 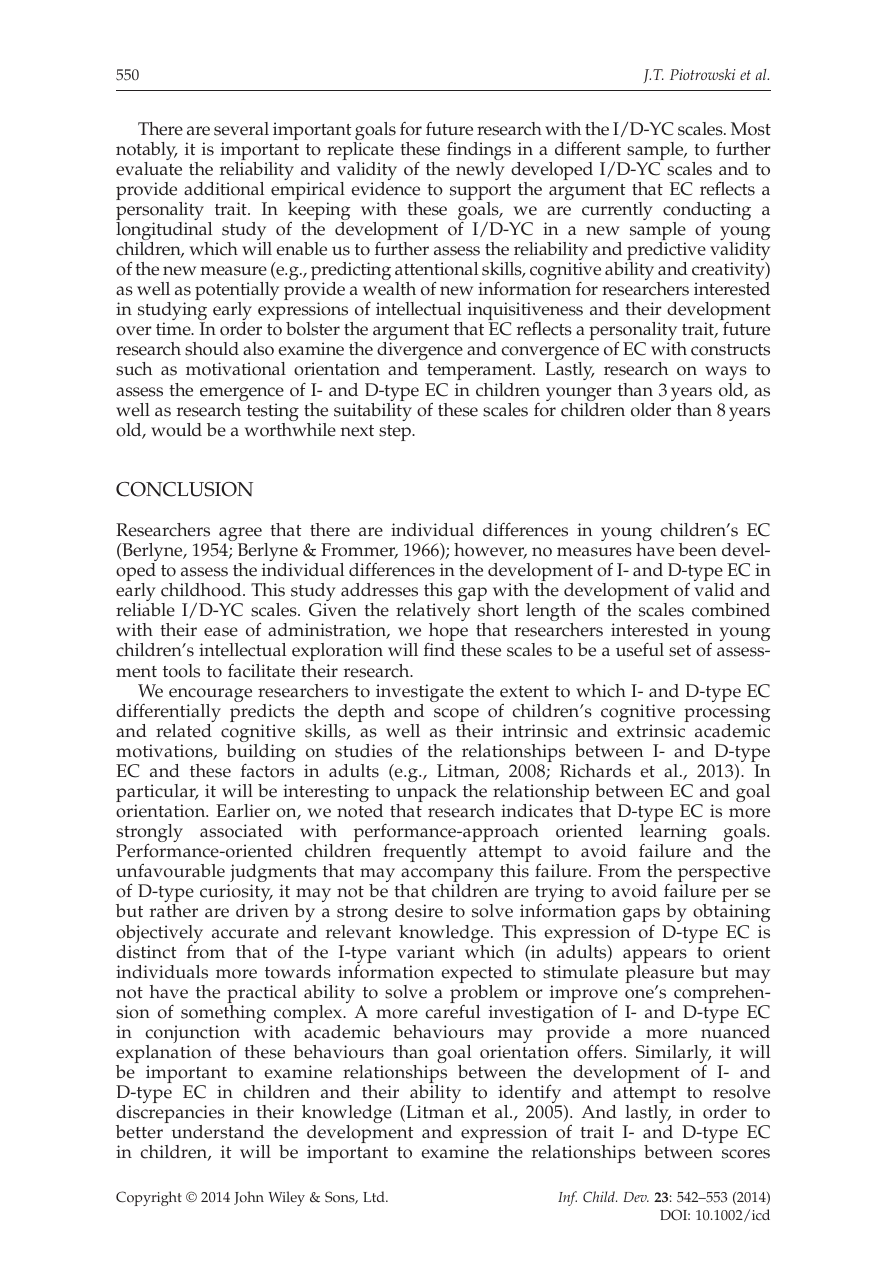 What do you see at coordinates (480, 169) in the screenshot?
I see `newly` at bounding box center [480, 169].
